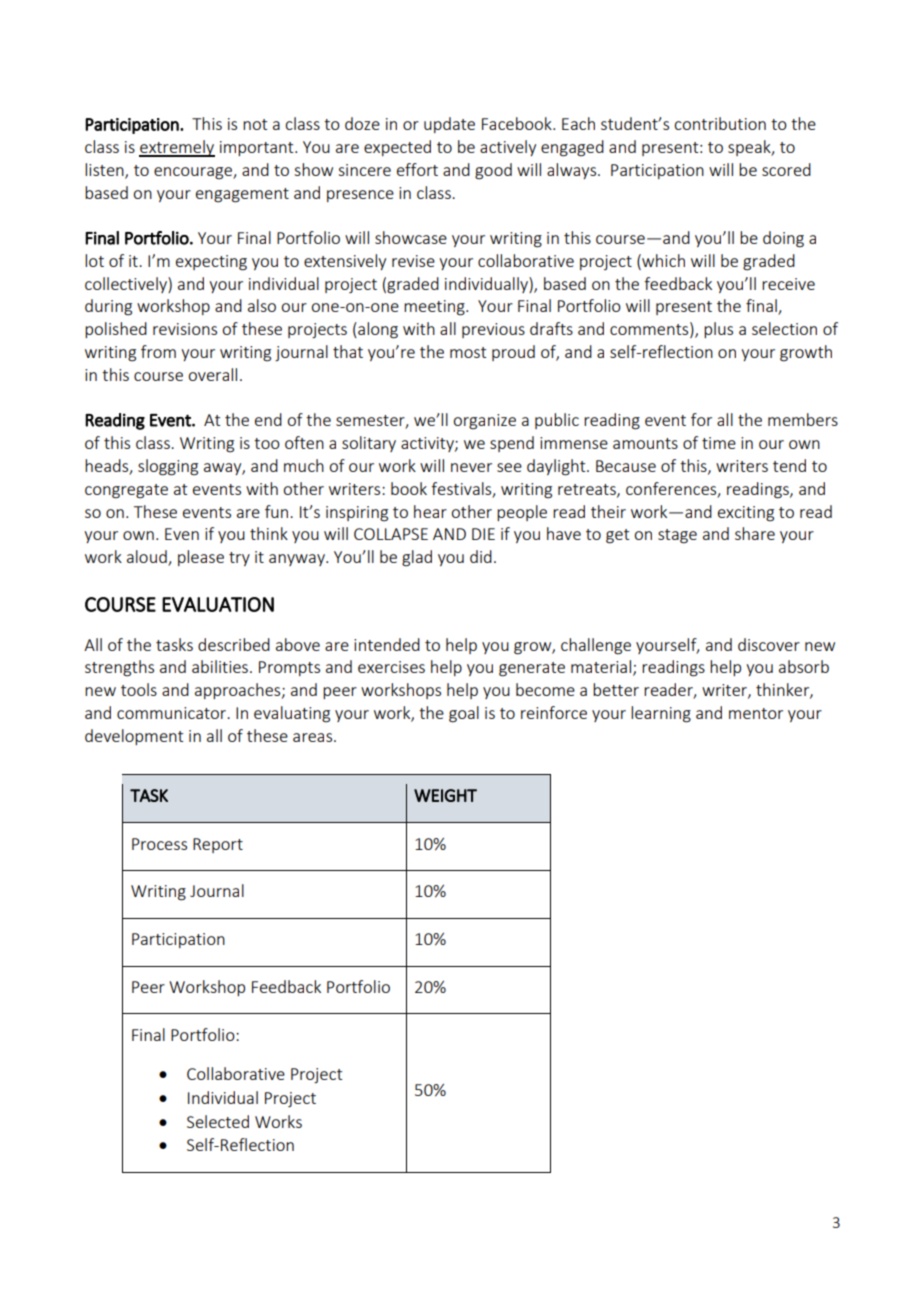  Describe the element at coordinates (719, 443) in the image. I see `time` at that location.
